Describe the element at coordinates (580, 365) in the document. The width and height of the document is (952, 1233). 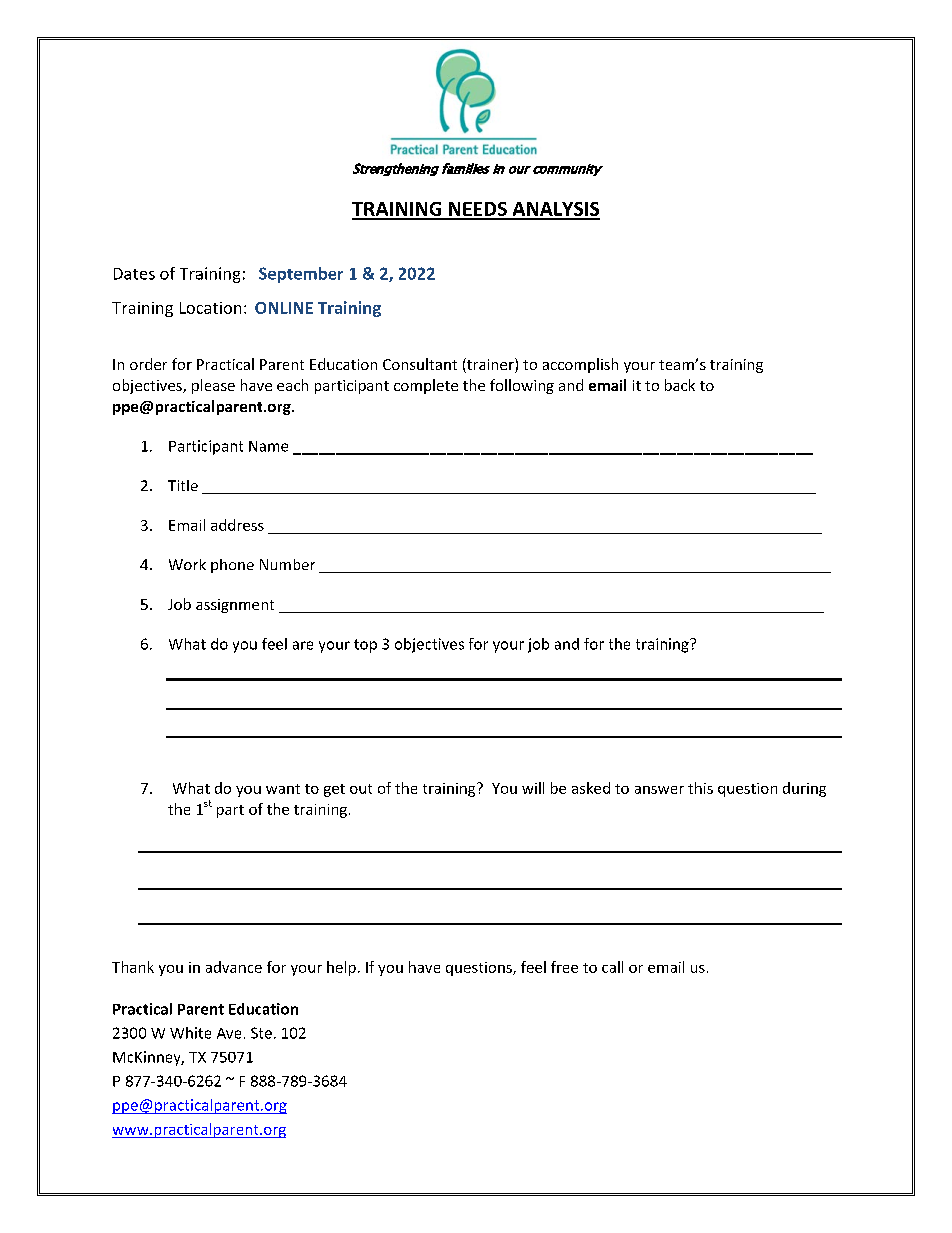
I see `accomplish` at that location.
